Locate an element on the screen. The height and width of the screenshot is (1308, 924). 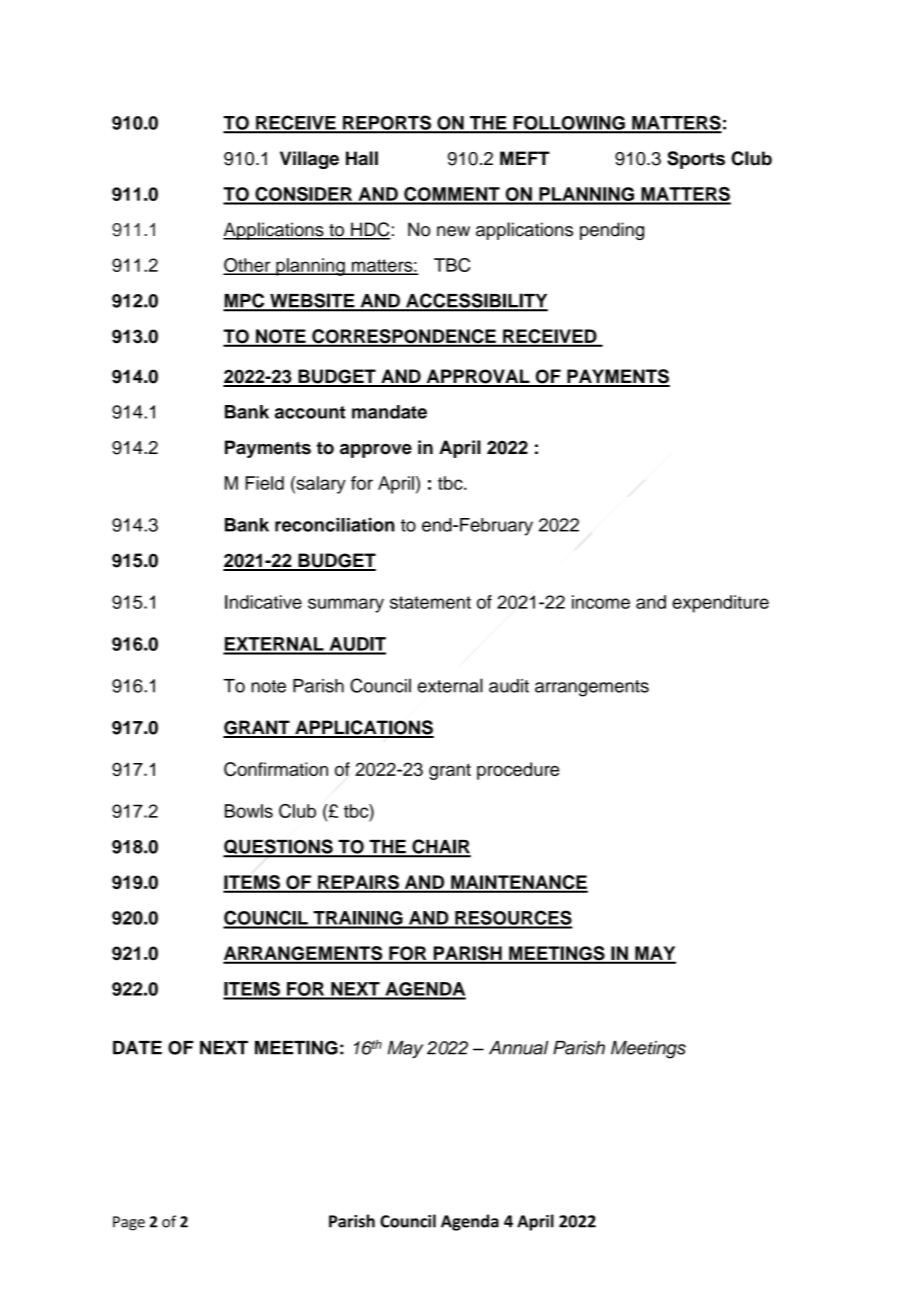
Village is located at coordinates (309, 160).
